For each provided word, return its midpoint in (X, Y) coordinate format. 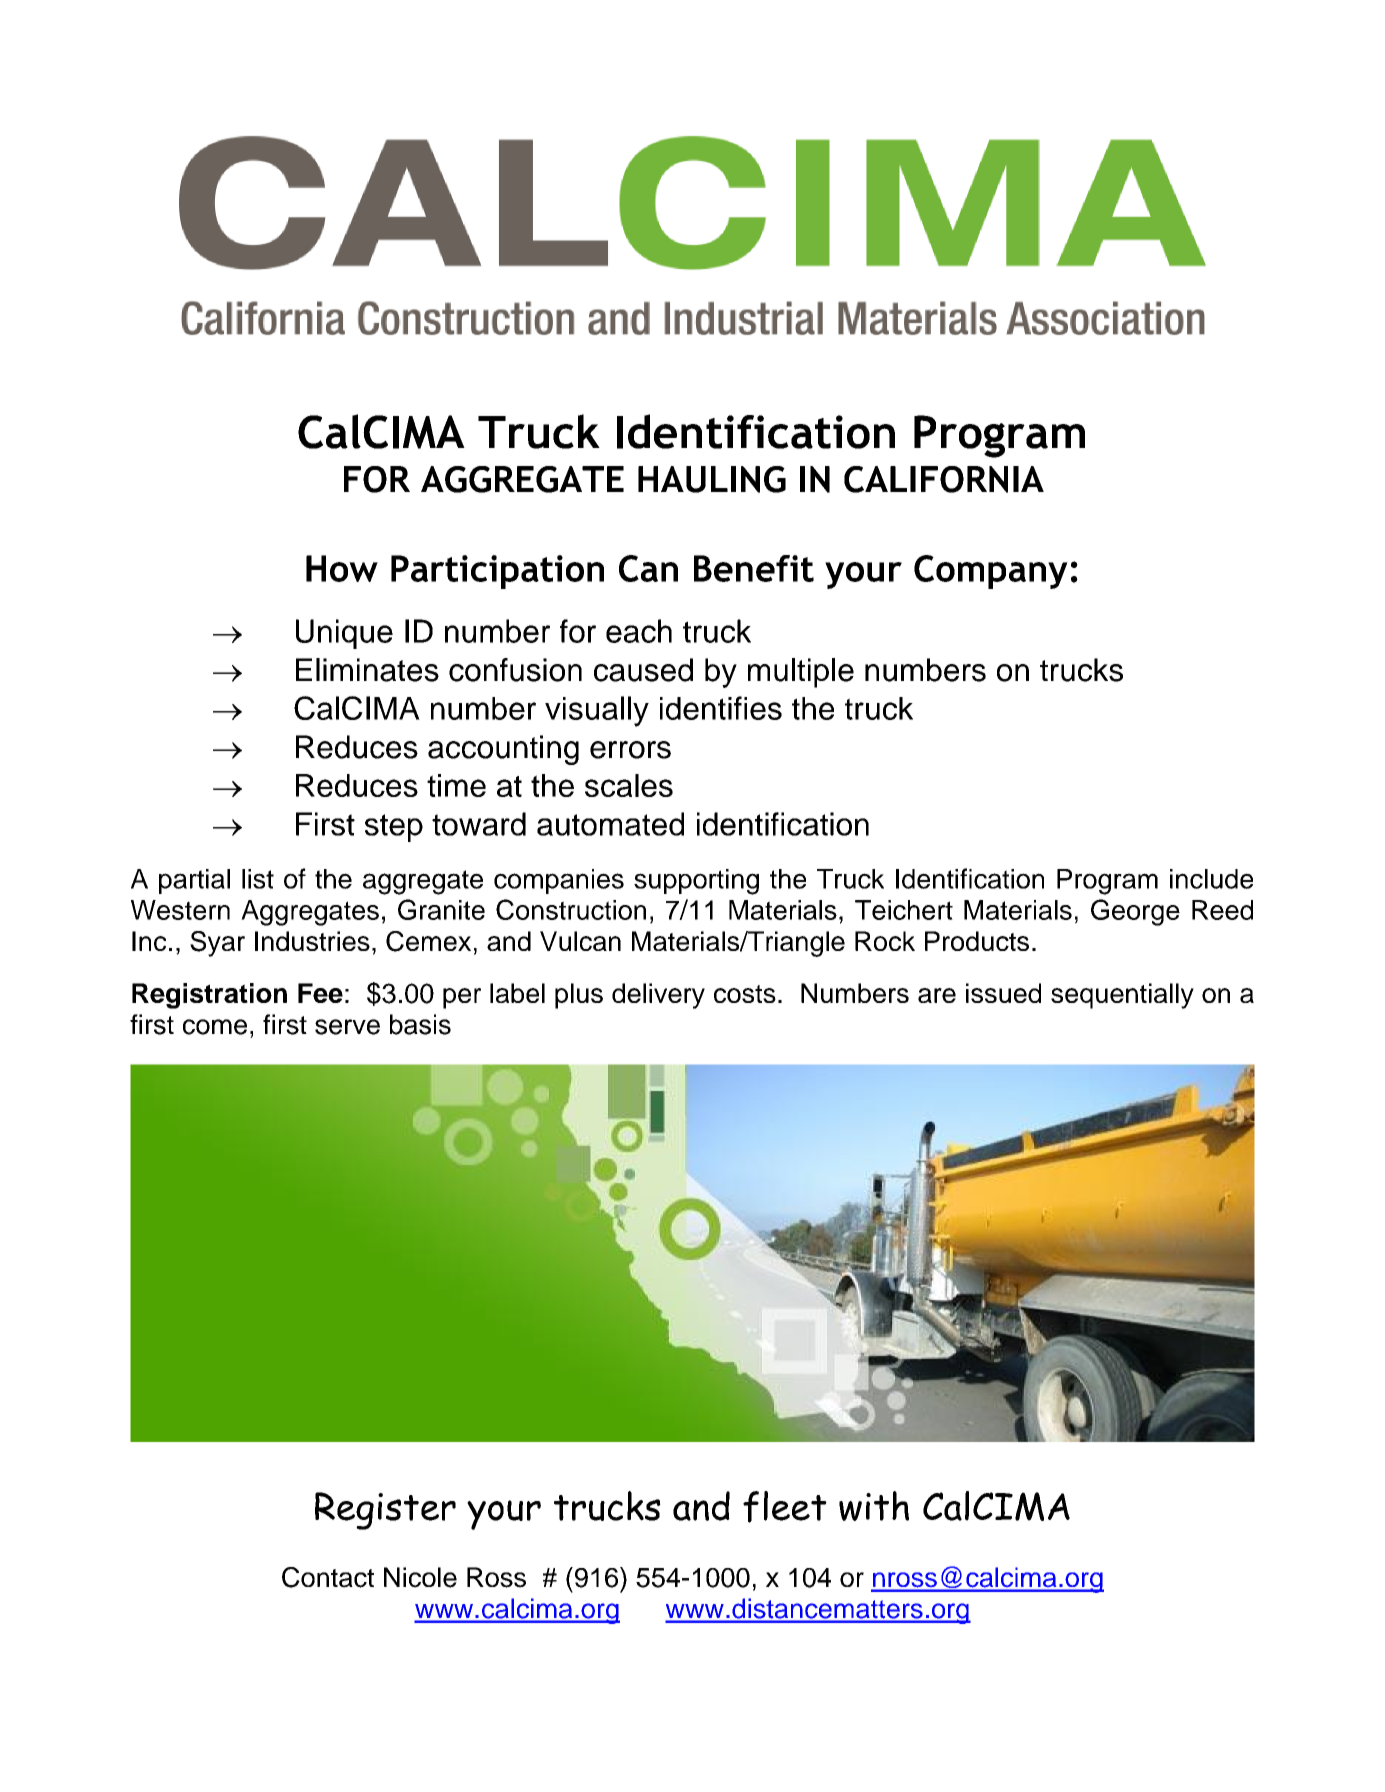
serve (347, 1027)
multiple (801, 673)
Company (991, 572)
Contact (328, 1577)
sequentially (1122, 996)
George (1135, 912)
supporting (696, 882)
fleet (785, 1507)
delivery (658, 996)
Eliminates (367, 670)
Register (385, 1511)
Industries (312, 941)
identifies (721, 708)
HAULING (712, 479)
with (874, 1506)
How (342, 568)
